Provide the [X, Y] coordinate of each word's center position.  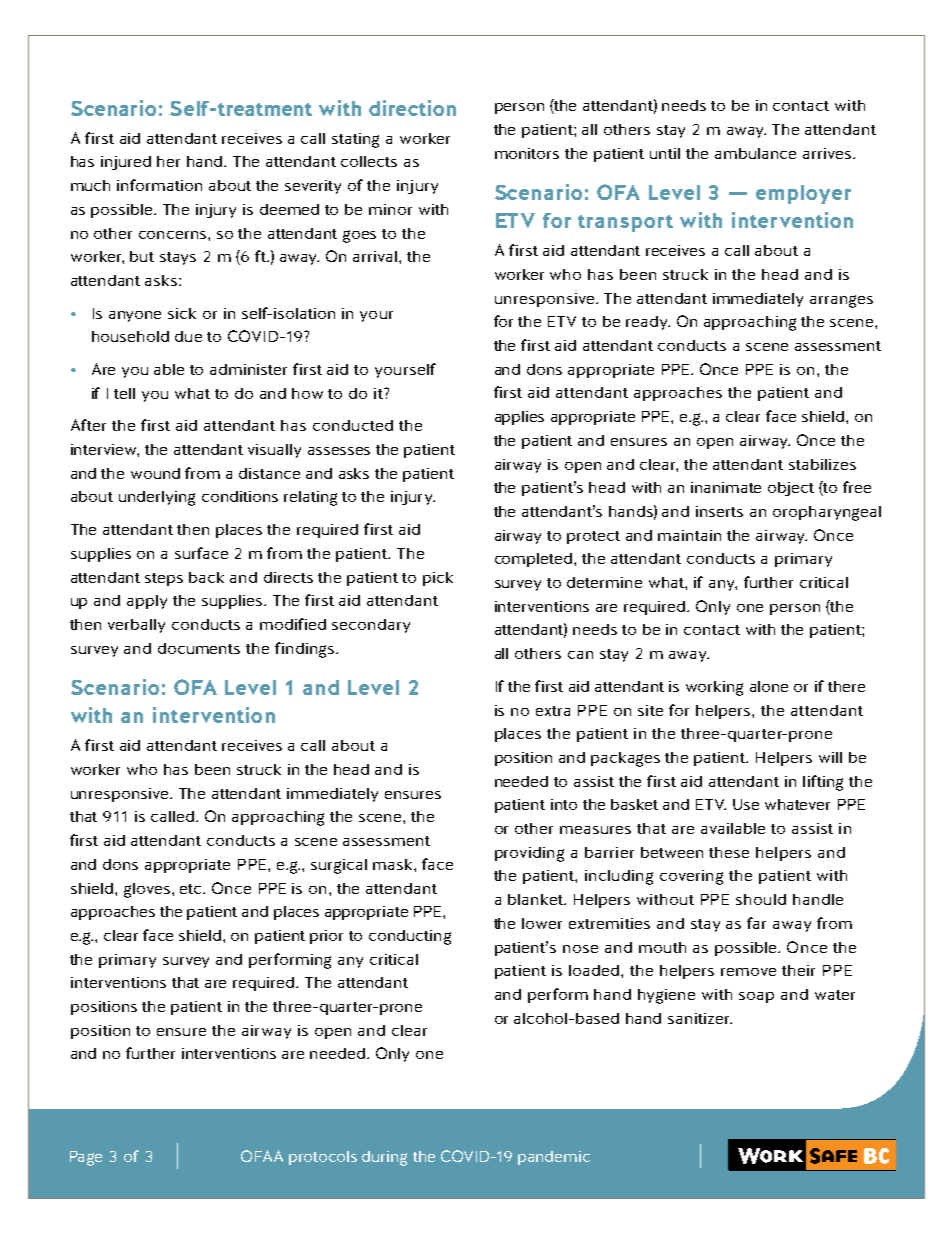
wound [155, 473]
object [791, 489]
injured [126, 163]
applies [519, 418]
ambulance [755, 153]
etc [192, 889]
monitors [527, 153]
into [564, 804]
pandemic [554, 1158]
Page [86, 1158]
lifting [823, 783]
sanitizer [700, 1018]
